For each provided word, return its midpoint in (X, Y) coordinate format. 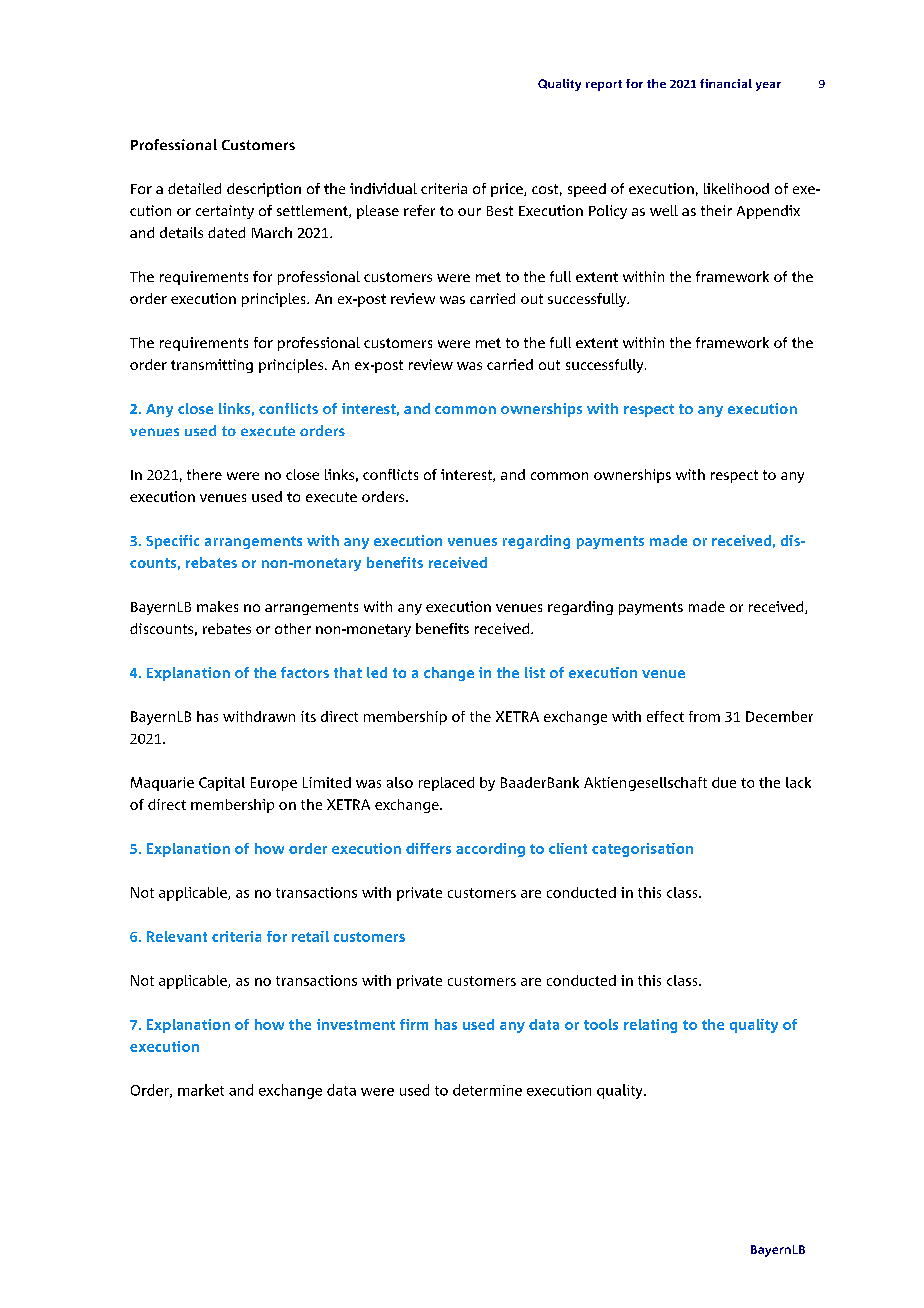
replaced (446, 784)
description (264, 190)
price (508, 190)
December (779, 716)
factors (305, 672)
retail (310, 936)
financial (726, 83)
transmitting (212, 366)
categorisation (642, 850)
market (201, 1090)
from (704, 716)
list (535, 672)
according (490, 850)
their (716, 210)
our (469, 212)
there (204, 474)
